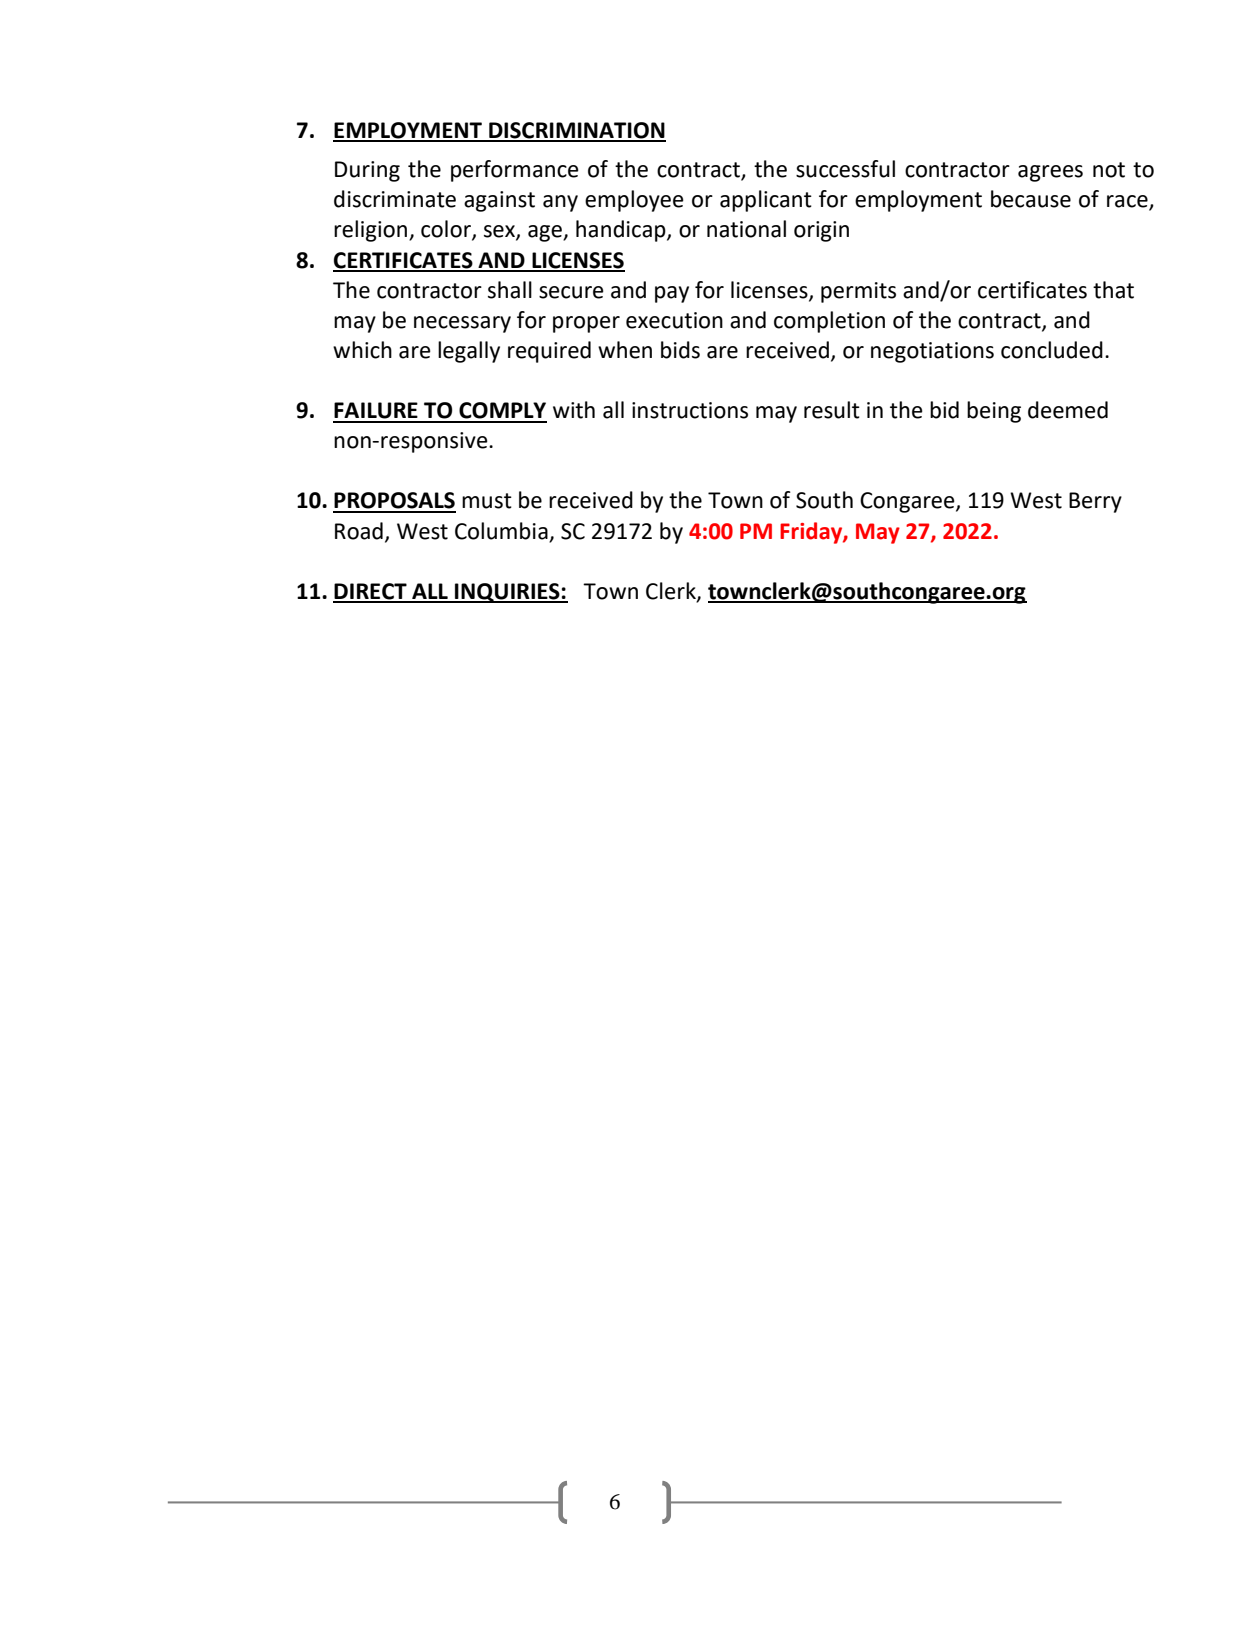 This screenshot has width=1259, height=1629. What do you see at coordinates (487, 501) in the screenshot?
I see `must` at bounding box center [487, 501].
